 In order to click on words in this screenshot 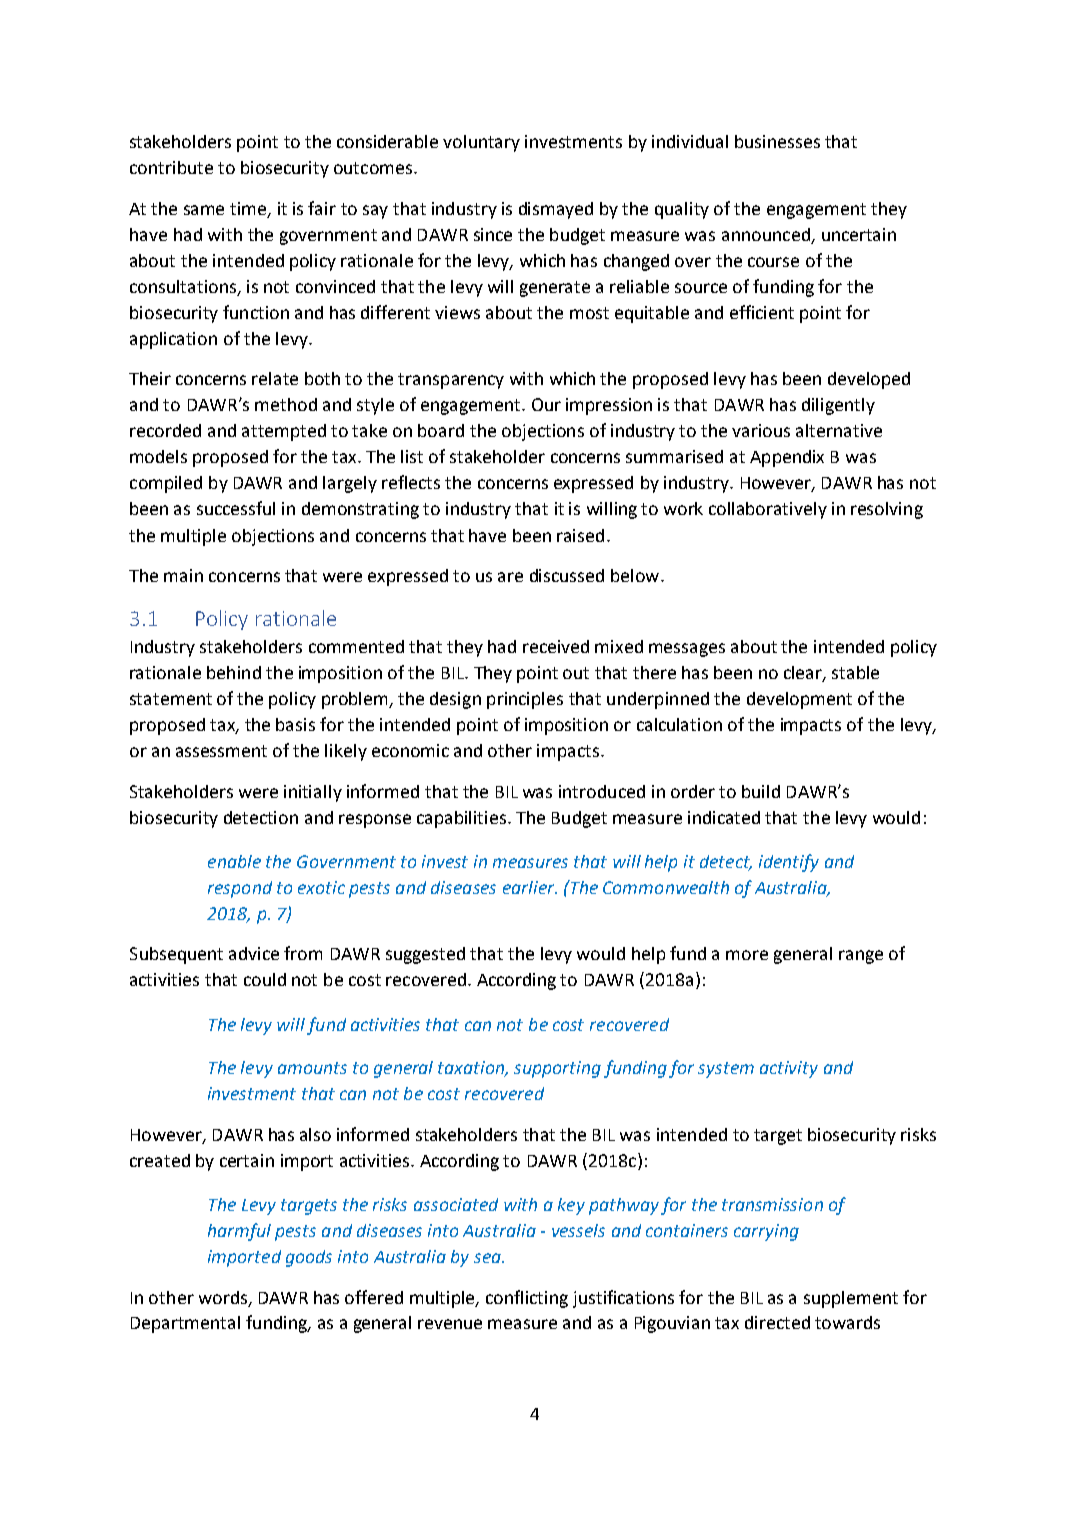, I will do `click(223, 1297)`.
